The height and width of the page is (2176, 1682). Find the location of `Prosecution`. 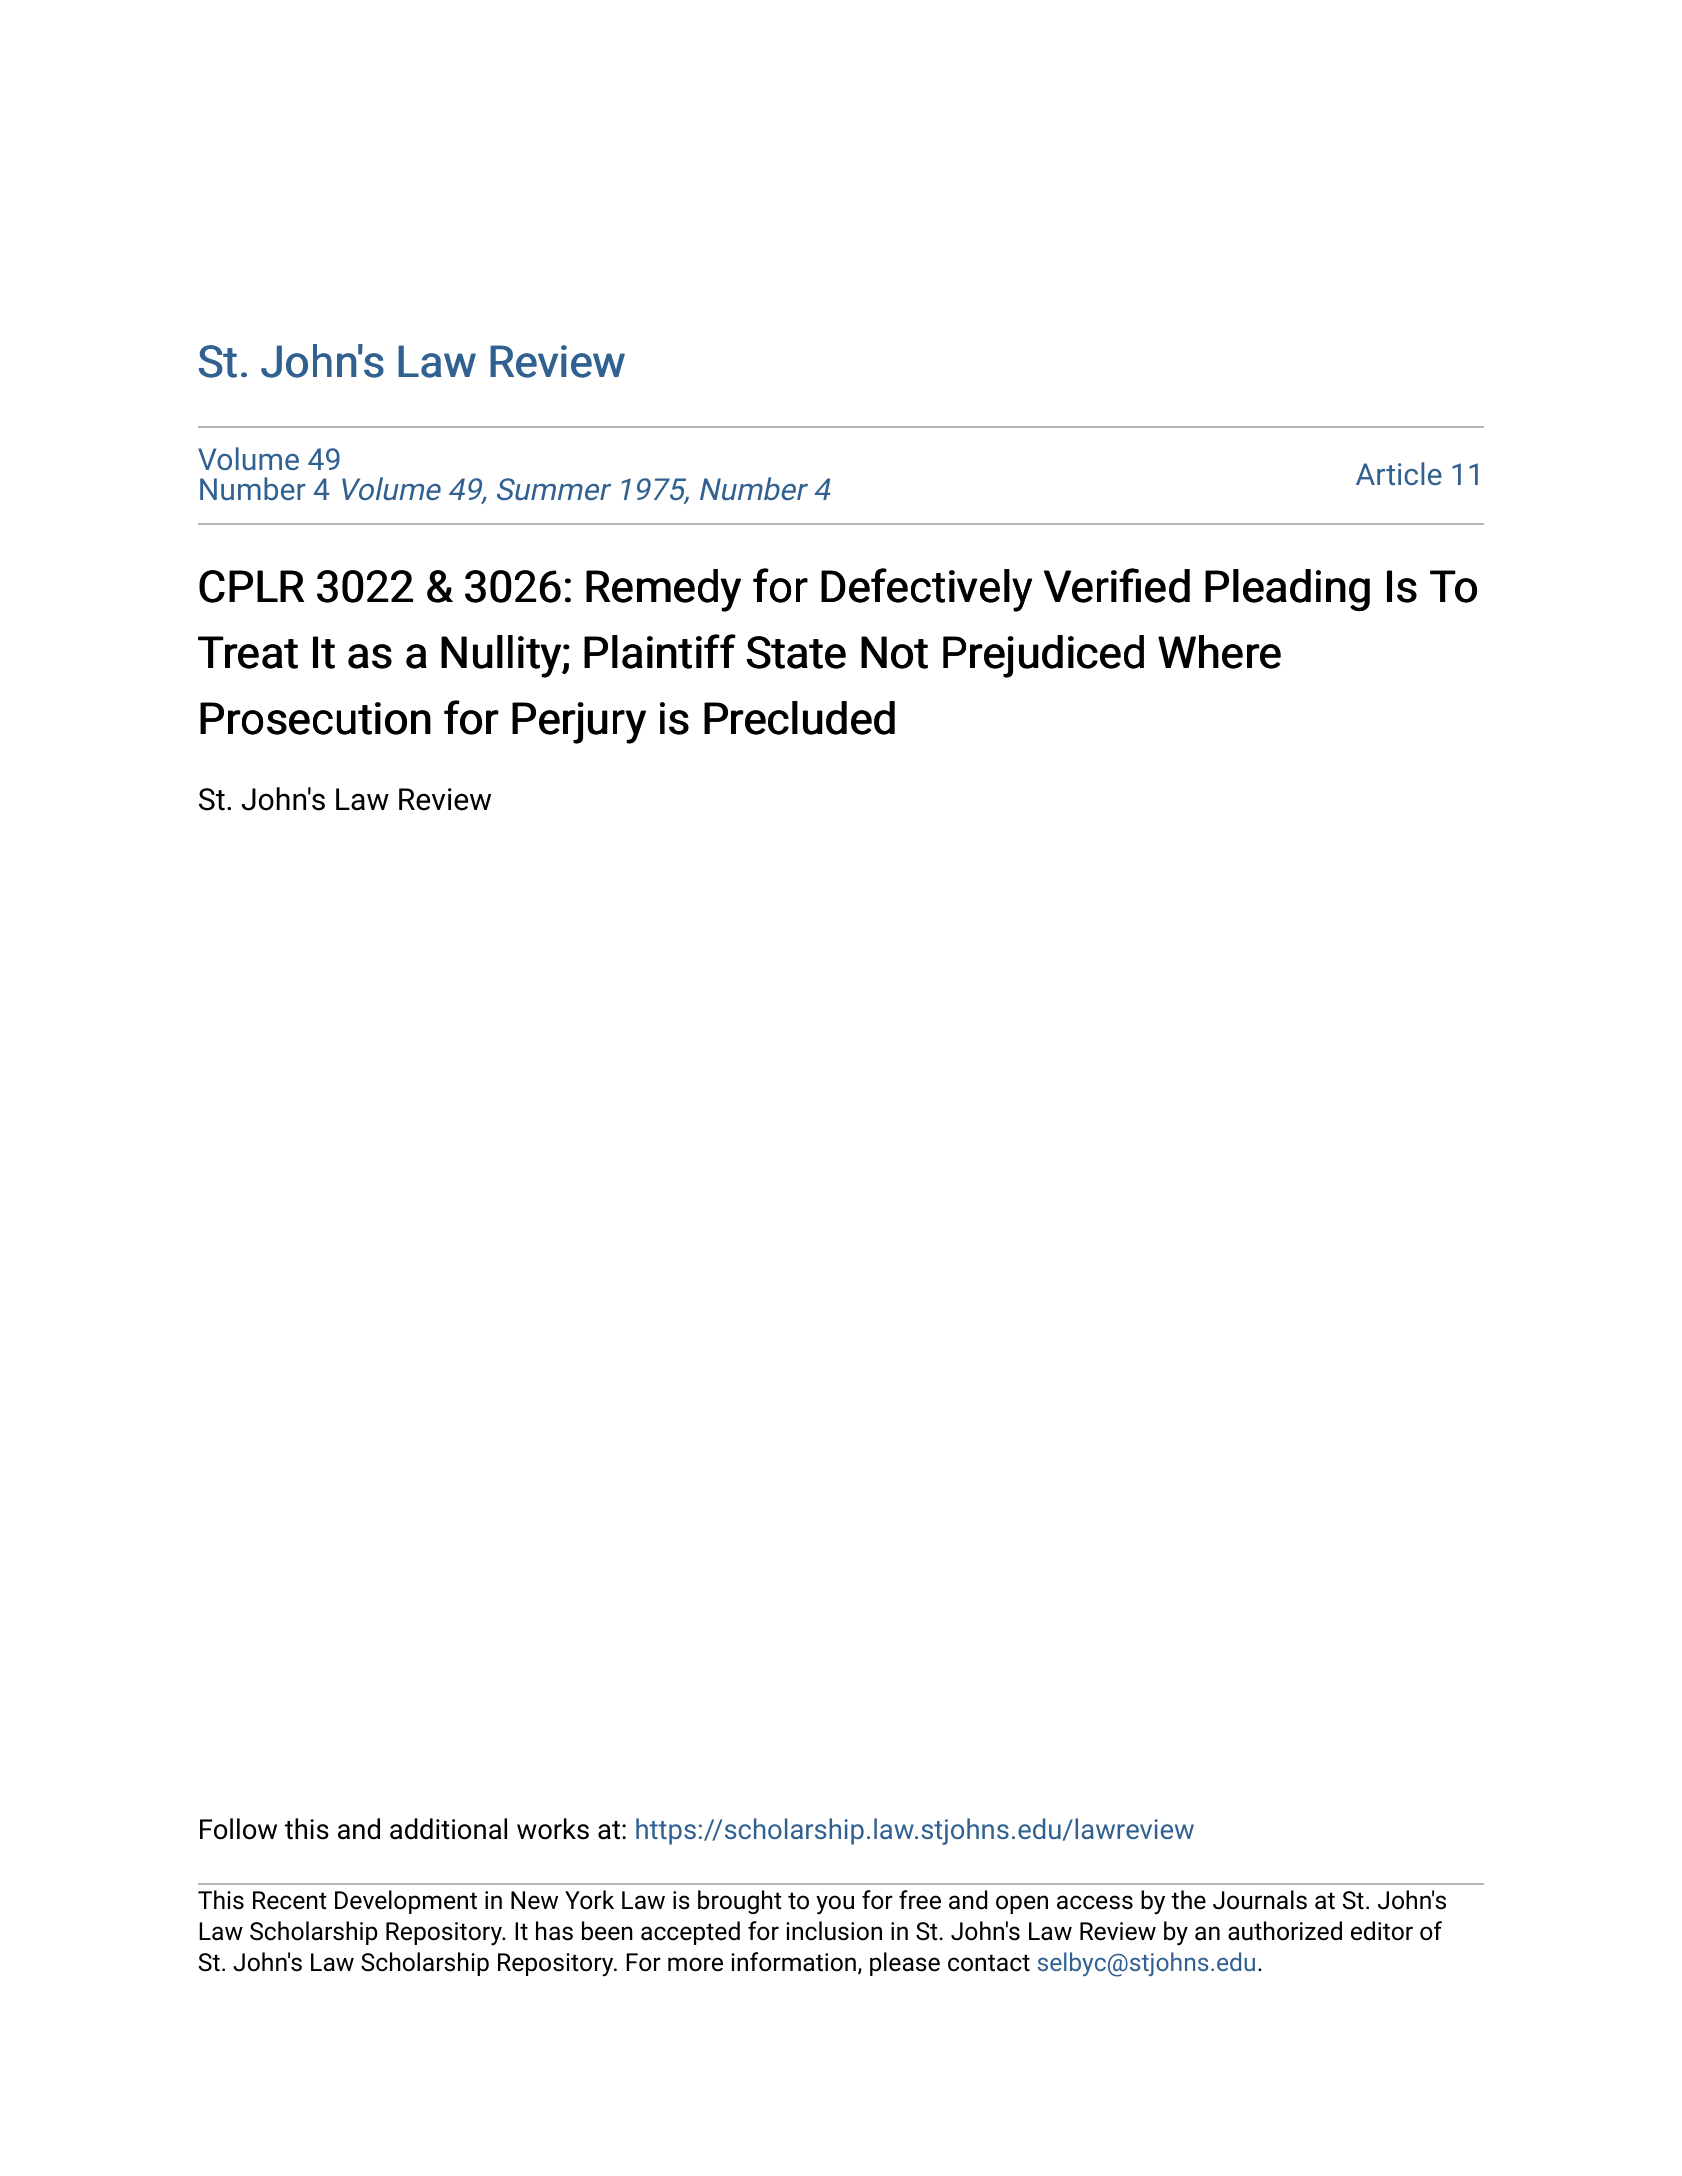

Prosecution is located at coordinates (315, 718).
